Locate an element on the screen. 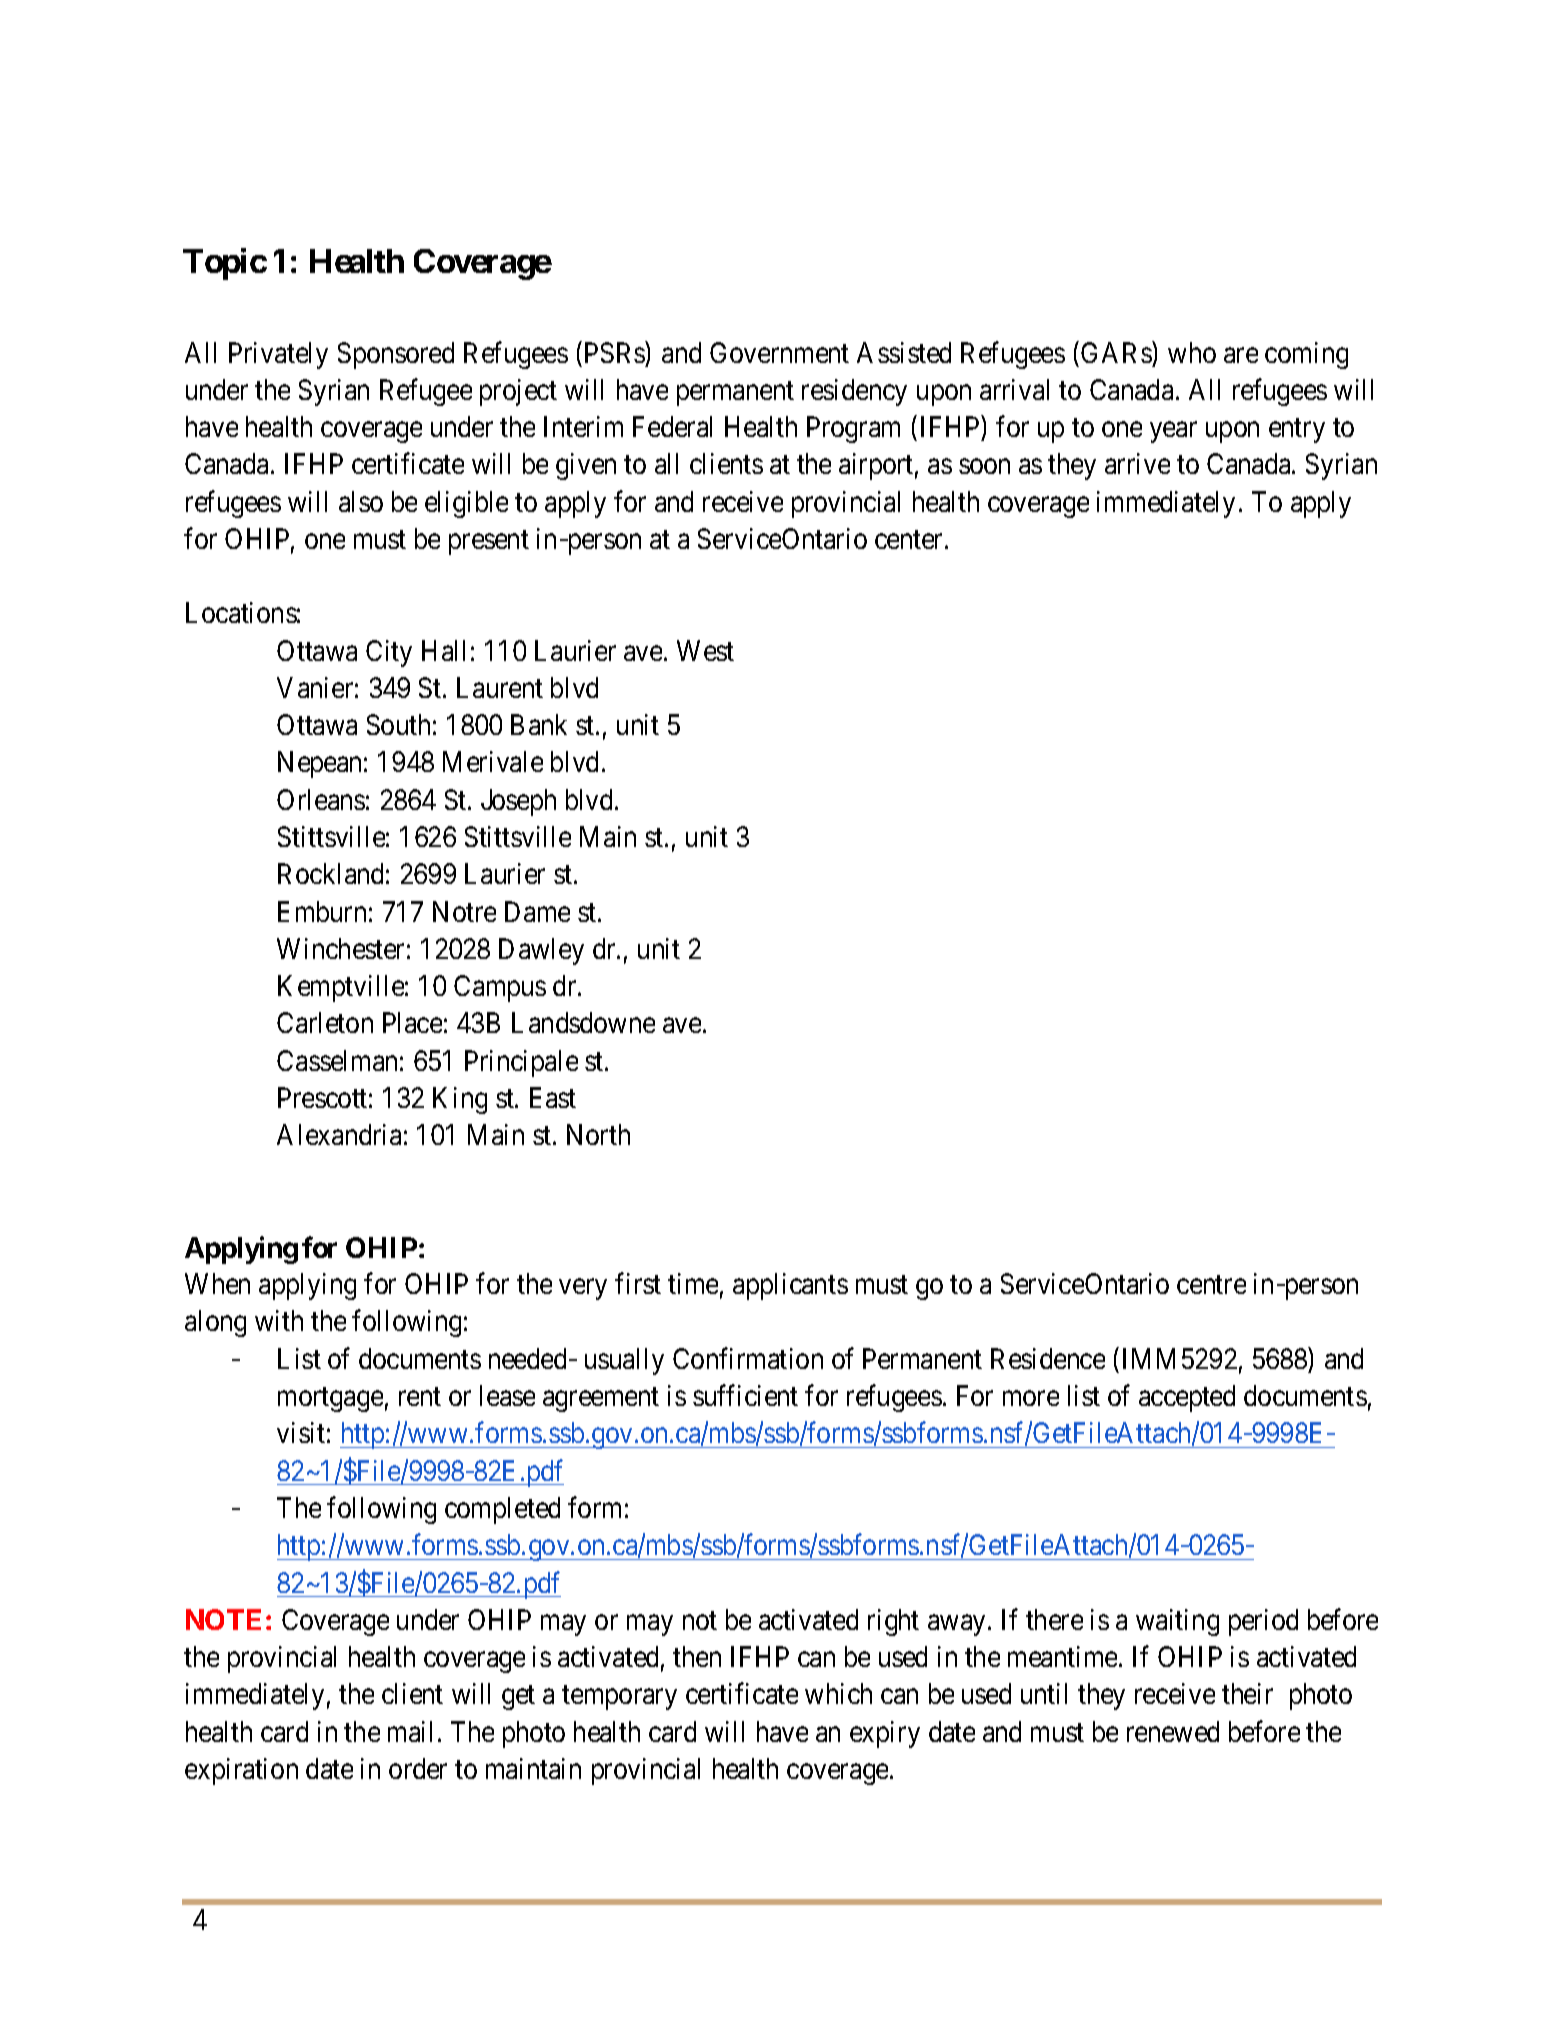 Image resolution: width=1568 pixels, height=2029 pixels. Carleton is located at coordinates (325, 1022).
